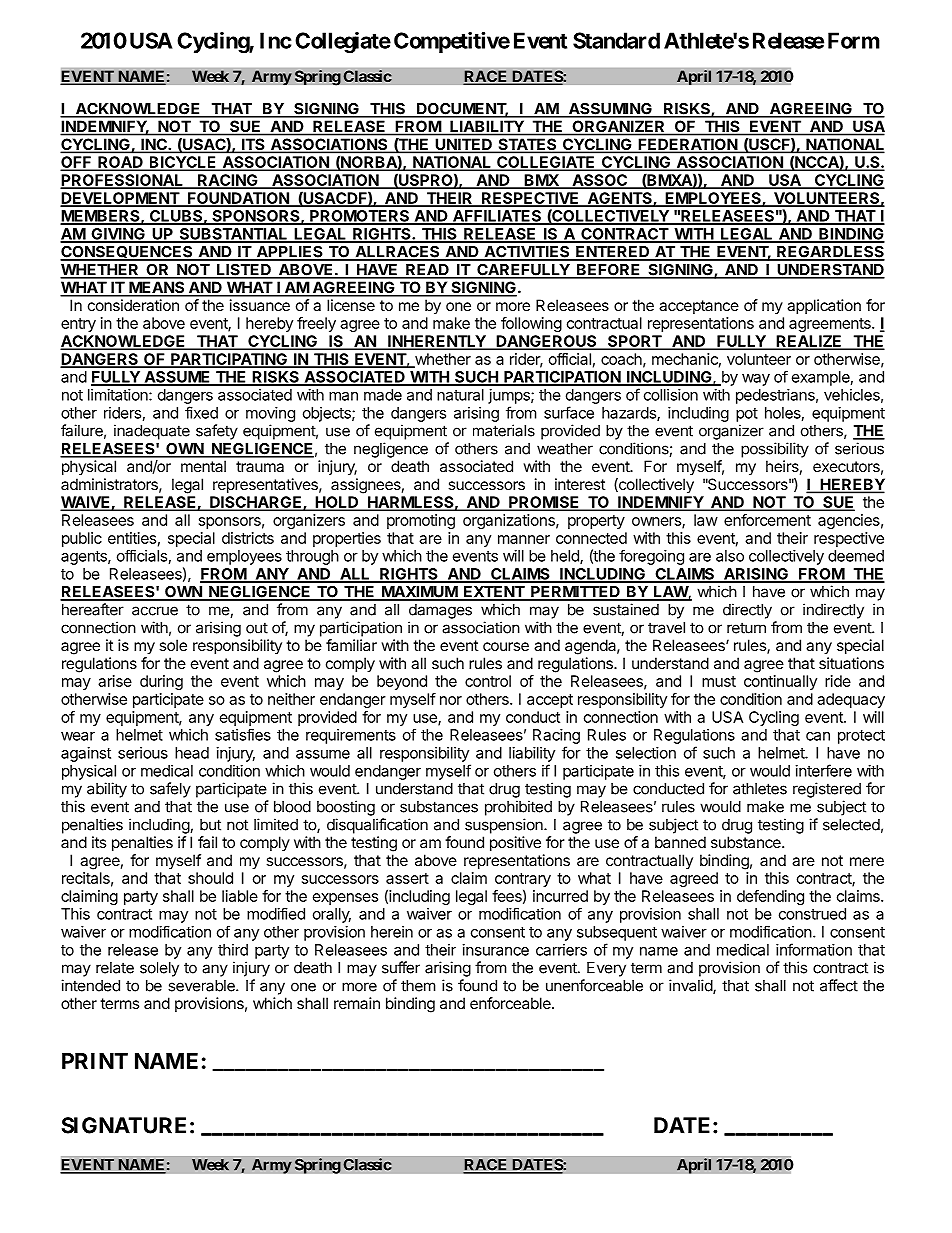  What do you see at coordinates (124, 1125) in the image?
I see `SIGNATURE` at bounding box center [124, 1125].
